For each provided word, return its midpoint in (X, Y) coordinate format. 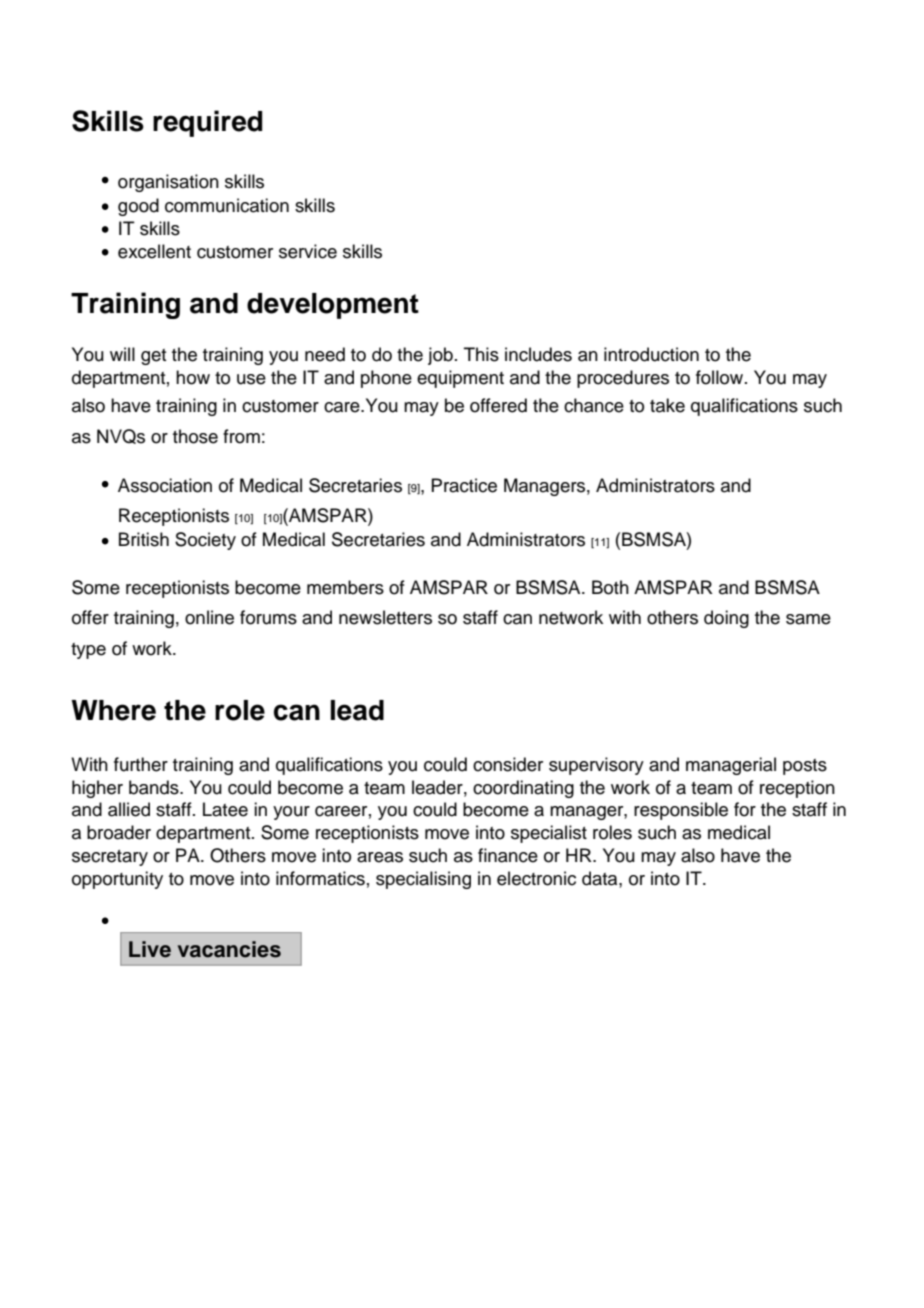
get (153, 357)
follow (721, 377)
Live (150, 949)
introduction (651, 354)
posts (805, 767)
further (141, 764)
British (144, 539)
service (308, 251)
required (207, 123)
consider (508, 764)
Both (610, 587)
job (440, 356)
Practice (464, 485)
